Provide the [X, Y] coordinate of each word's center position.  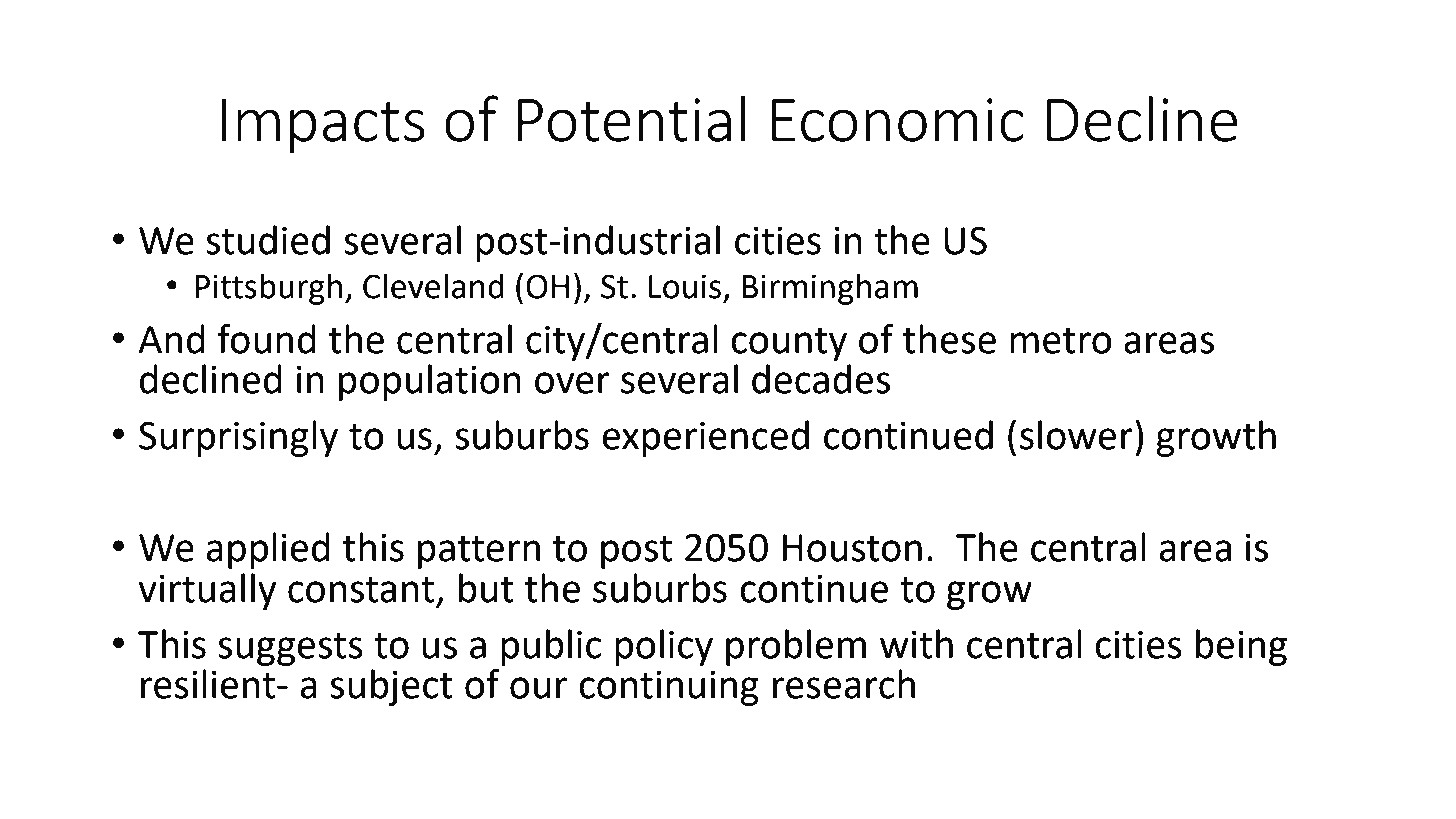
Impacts [323, 125]
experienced [705, 438]
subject [391, 687]
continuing [669, 688]
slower [1076, 435]
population [430, 382]
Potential [632, 118]
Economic [898, 120]
